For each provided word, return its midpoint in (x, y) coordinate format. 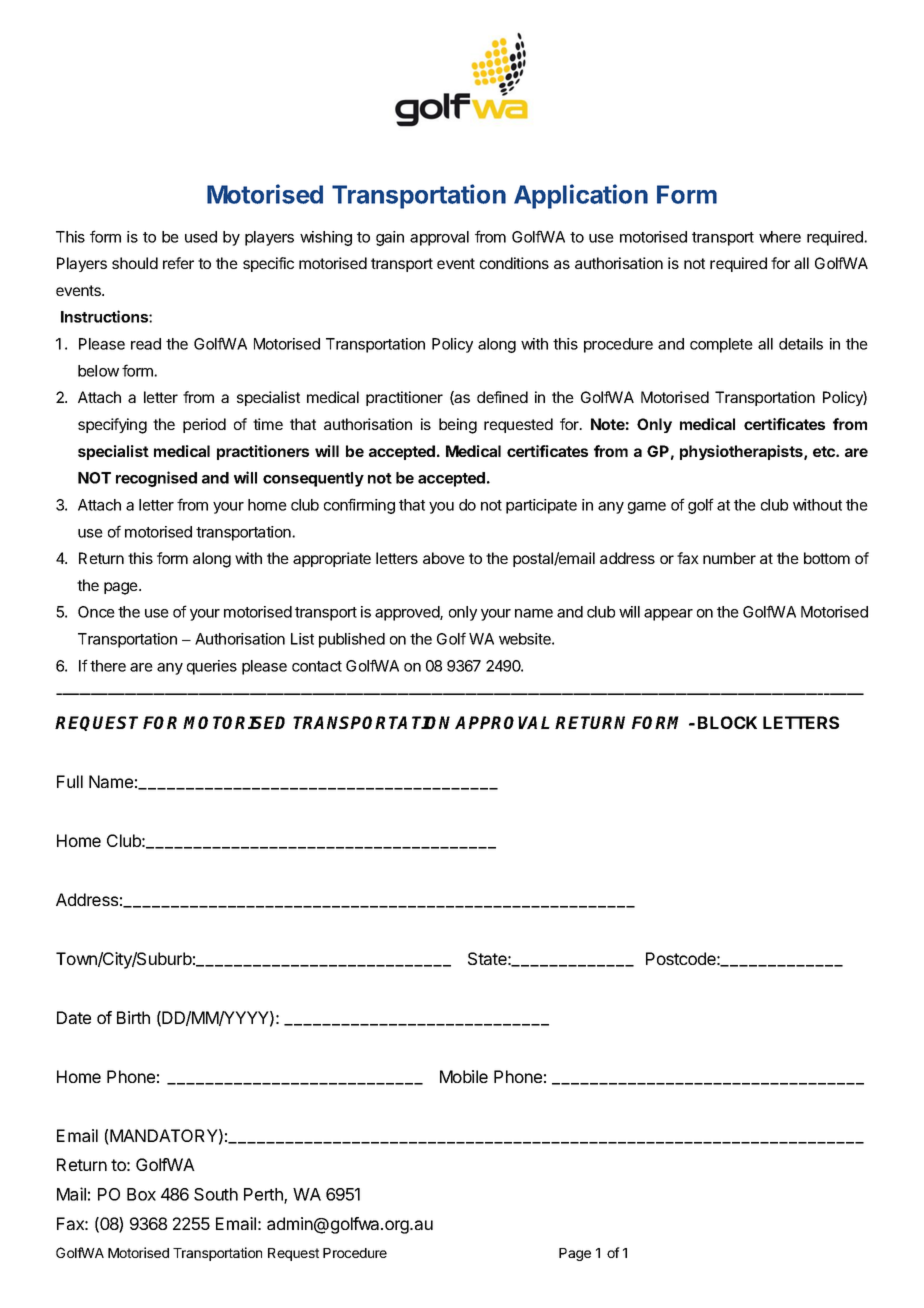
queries (212, 667)
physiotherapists (742, 452)
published (352, 640)
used (201, 237)
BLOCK (727, 722)
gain (390, 238)
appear (668, 615)
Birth (133, 1017)
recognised (156, 479)
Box (141, 1194)
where (780, 237)
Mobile (464, 1076)
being (458, 426)
